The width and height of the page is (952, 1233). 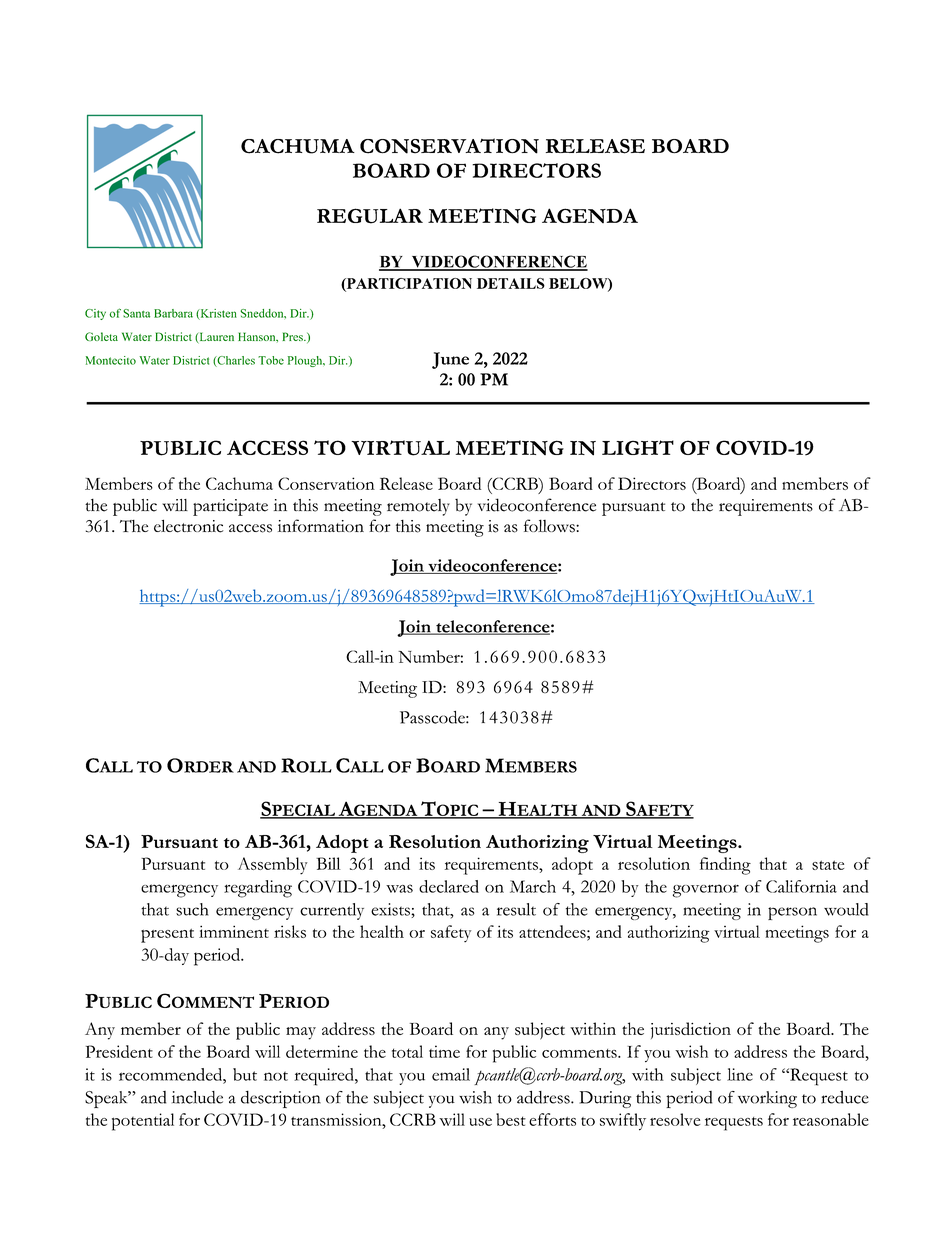 What do you see at coordinates (638, 447) in the page?
I see `LIGHT` at bounding box center [638, 447].
